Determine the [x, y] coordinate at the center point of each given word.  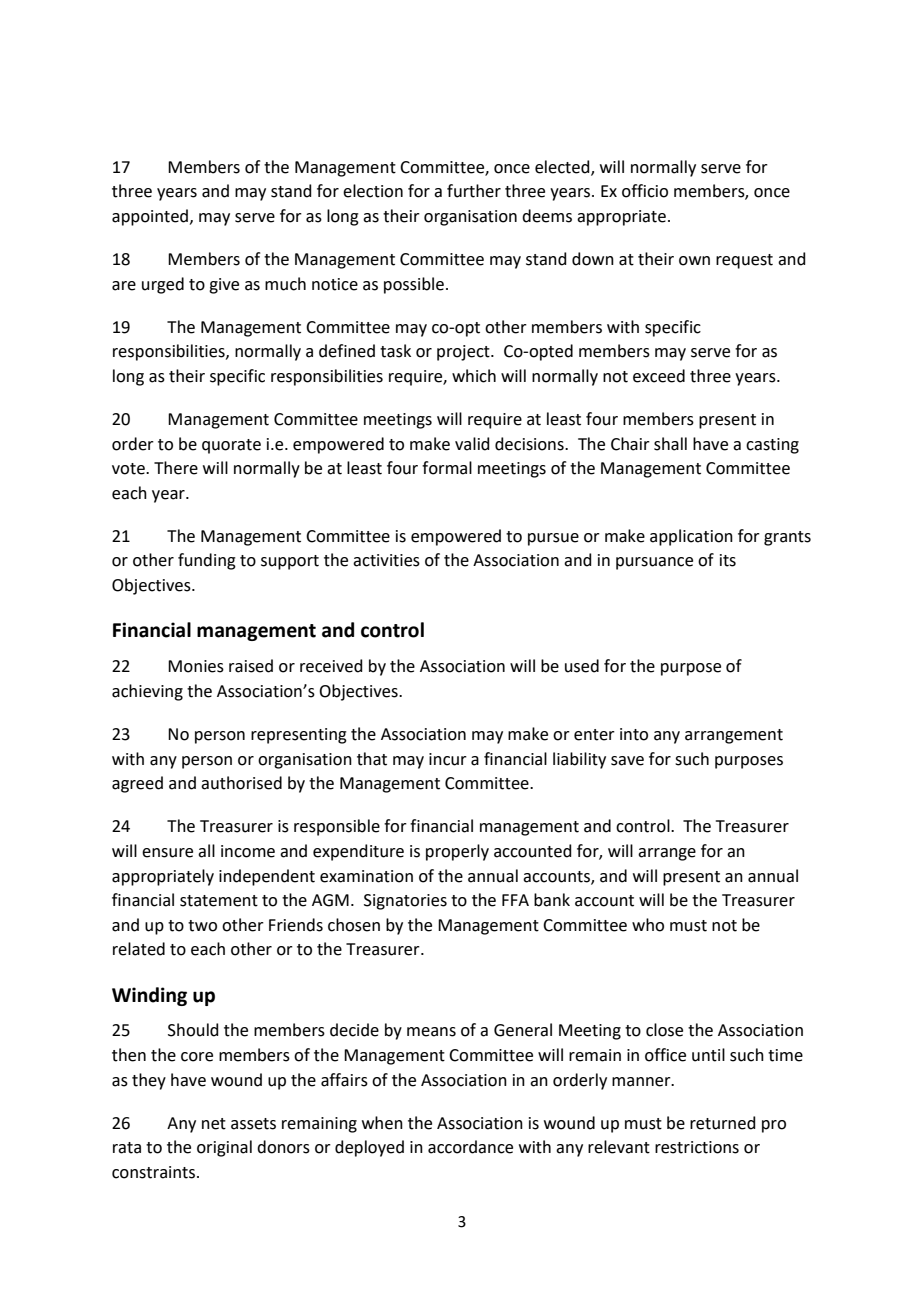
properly [457, 852]
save [627, 761]
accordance [470, 1147]
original [224, 1148]
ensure [167, 853]
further [474, 191]
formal [447, 468]
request [744, 261]
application [691, 537]
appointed [151, 217]
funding [207, 561]
